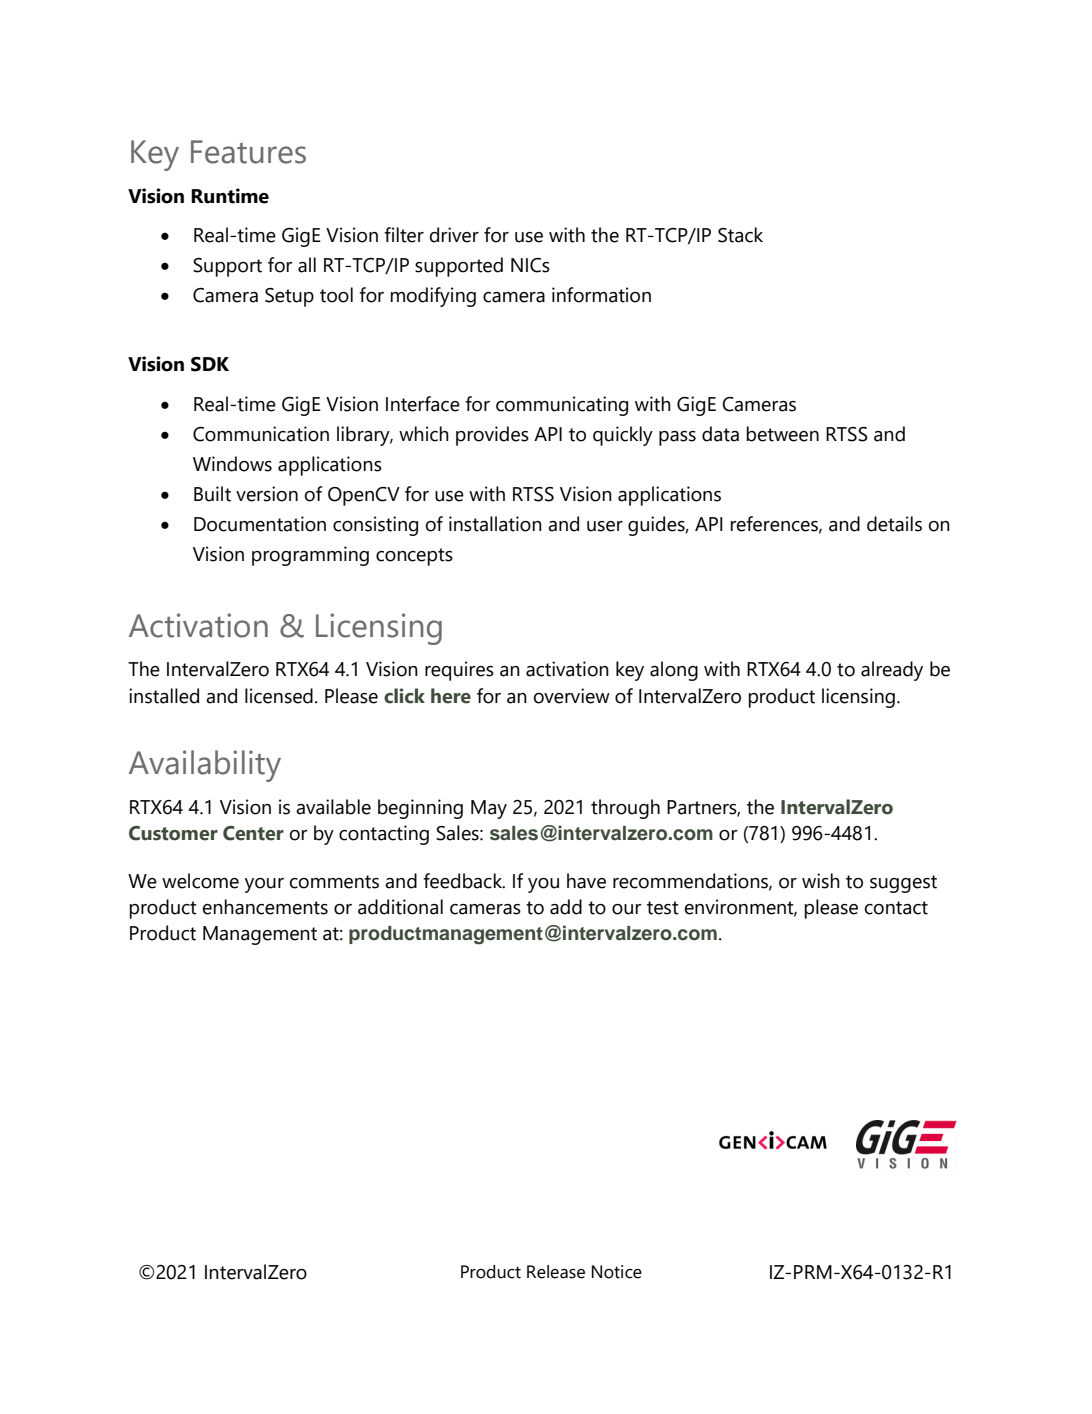 The width and height of the screenshot is (1092, 1414). I want to click on overview, so click(572, 696).
